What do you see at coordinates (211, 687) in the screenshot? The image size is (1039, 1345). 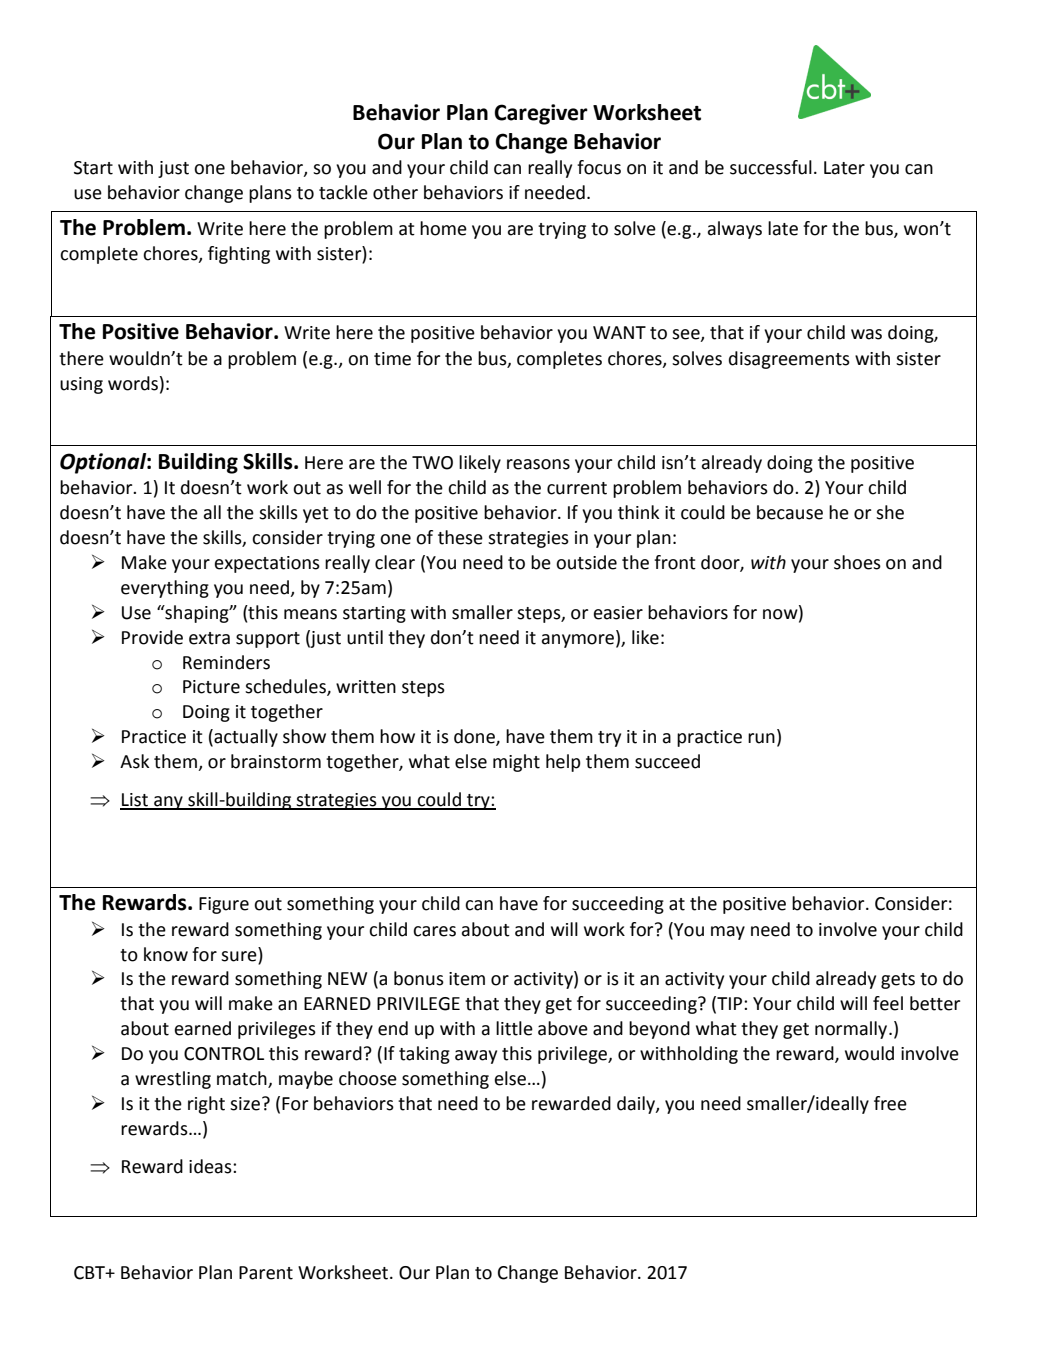 I see `Picture` at bounding box center [211, 687].
